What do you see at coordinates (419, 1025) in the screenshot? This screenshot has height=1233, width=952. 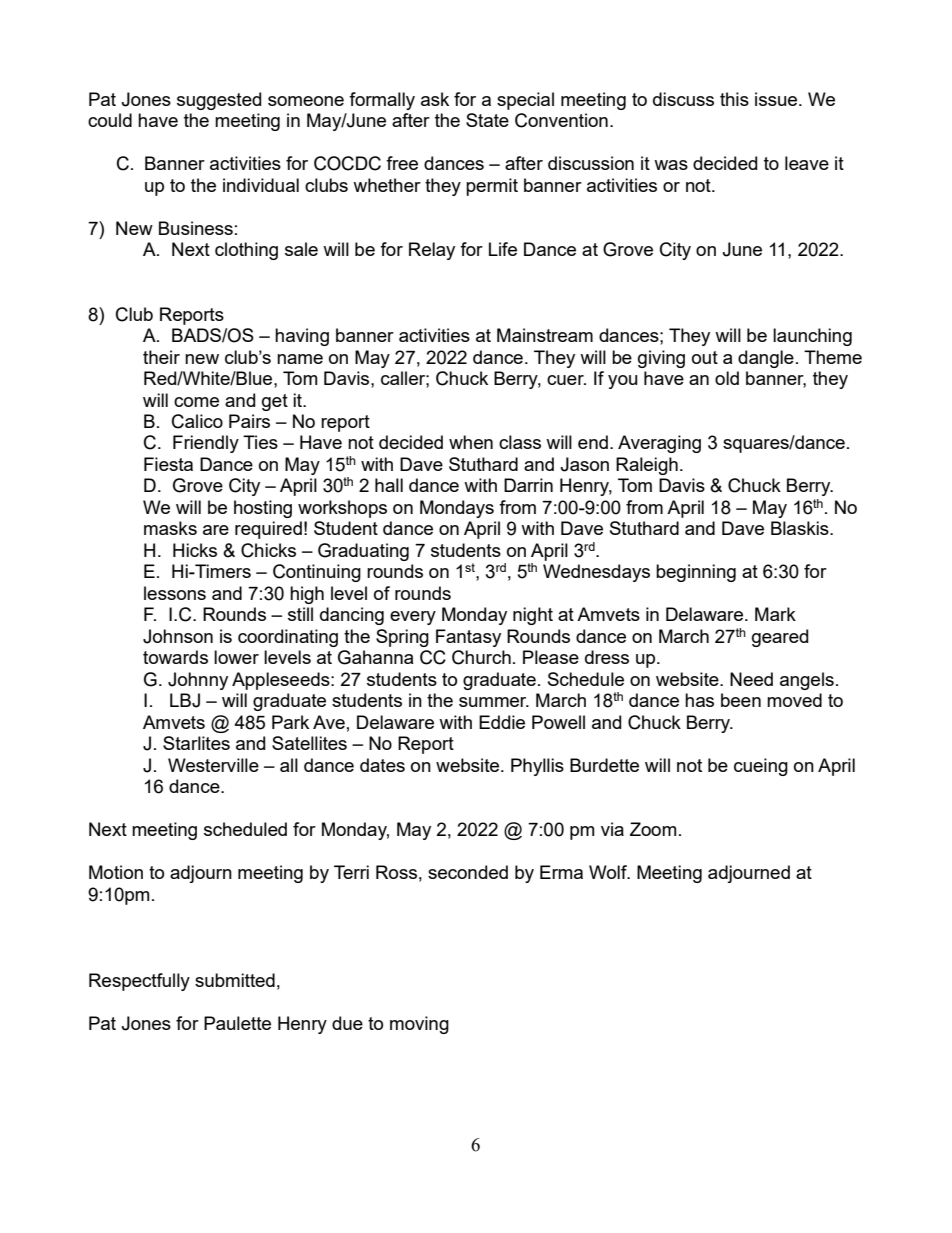 I see `moving` at bounding box center [419, 1025].
